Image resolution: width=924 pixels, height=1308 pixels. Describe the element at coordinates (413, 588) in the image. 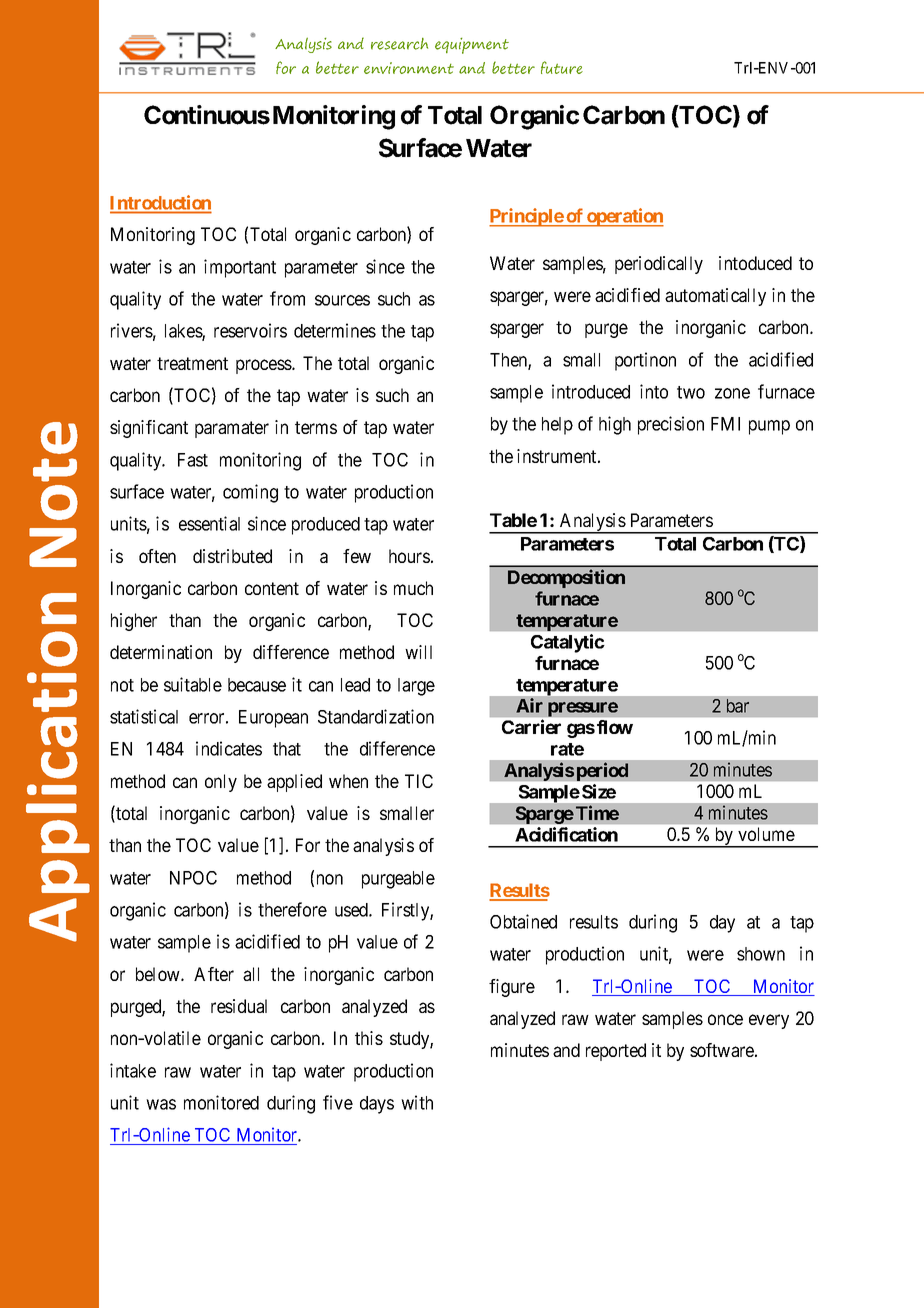

I see `much` at that location.
